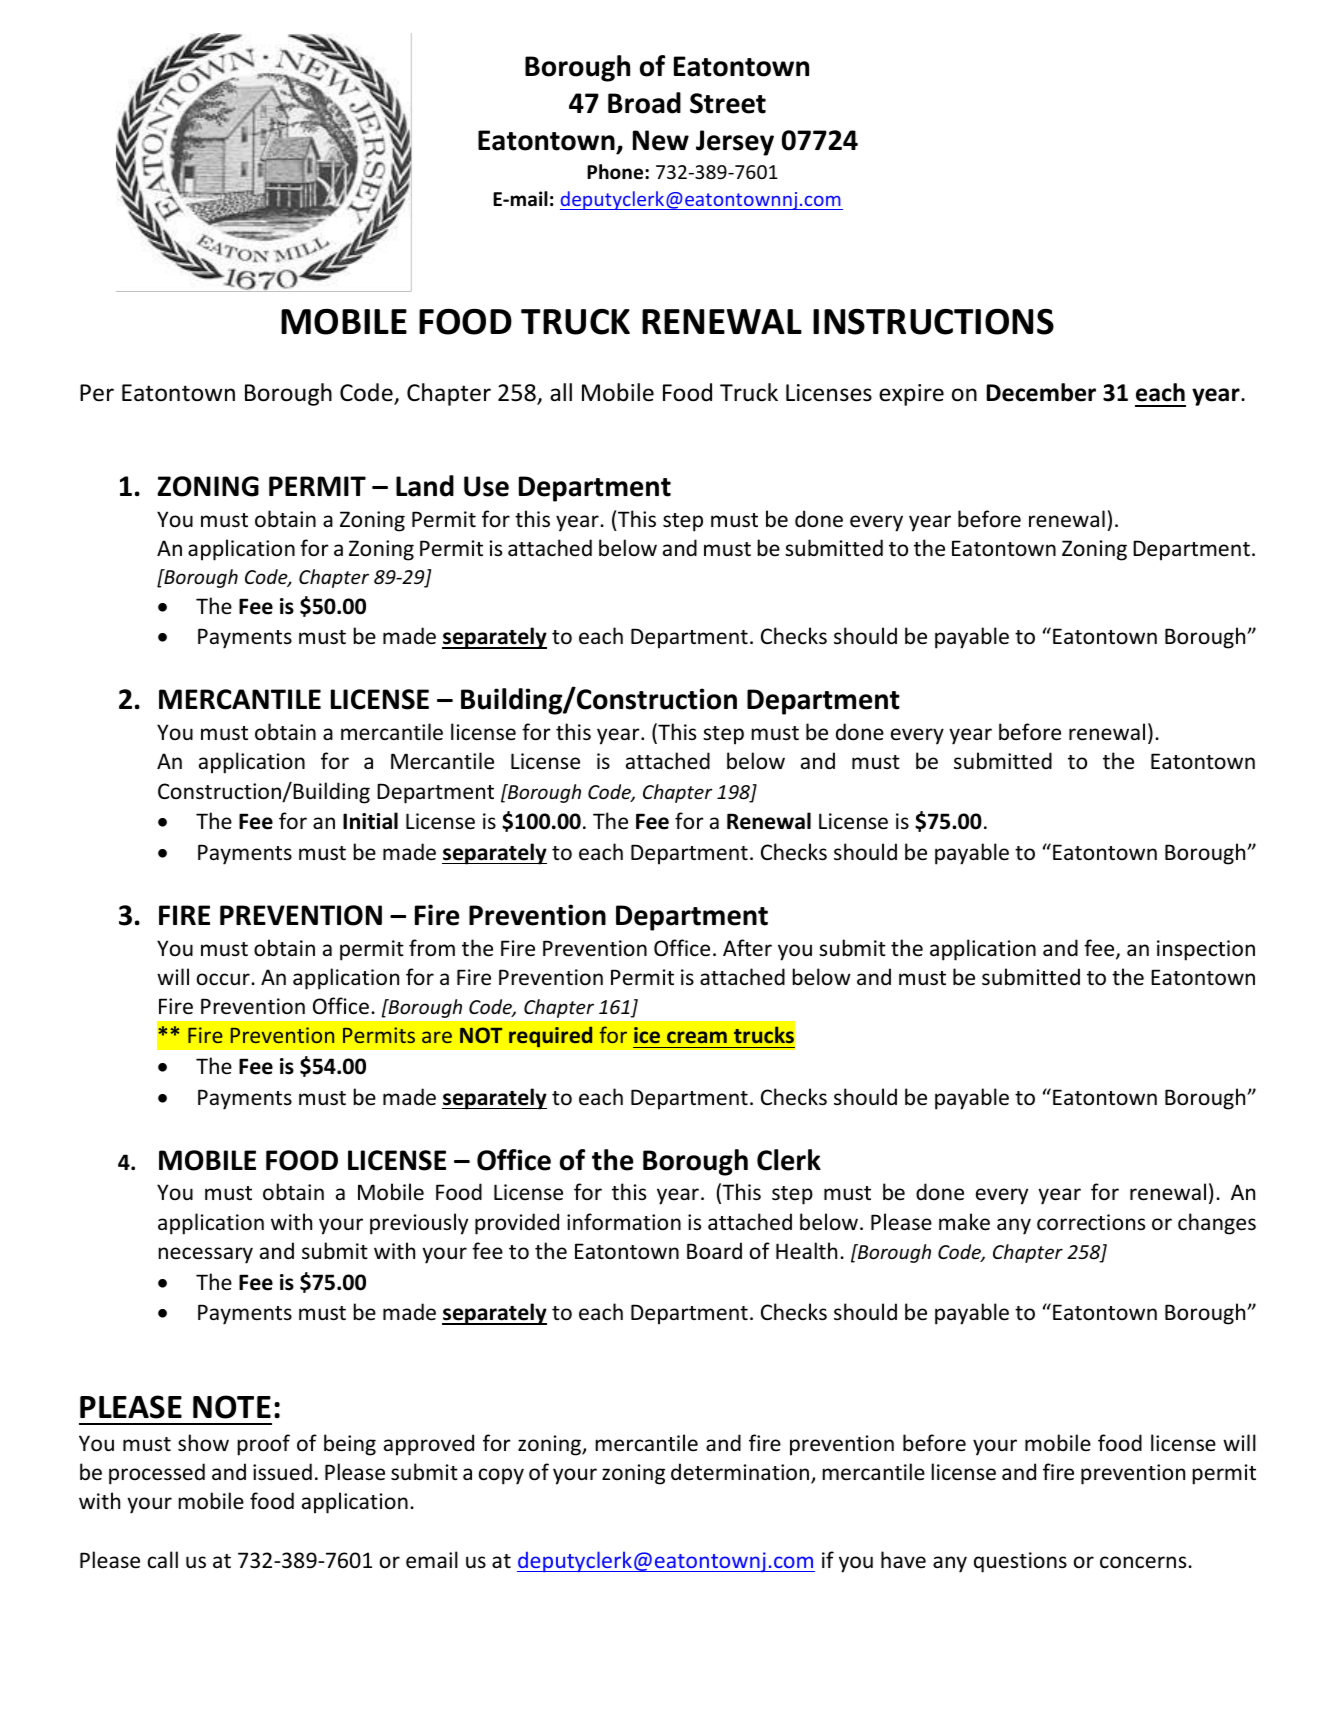 The height and width of the document is (1727, 1335). Describe the element at coordinates (741, 1473) in the document. I see `determination` at that location.
